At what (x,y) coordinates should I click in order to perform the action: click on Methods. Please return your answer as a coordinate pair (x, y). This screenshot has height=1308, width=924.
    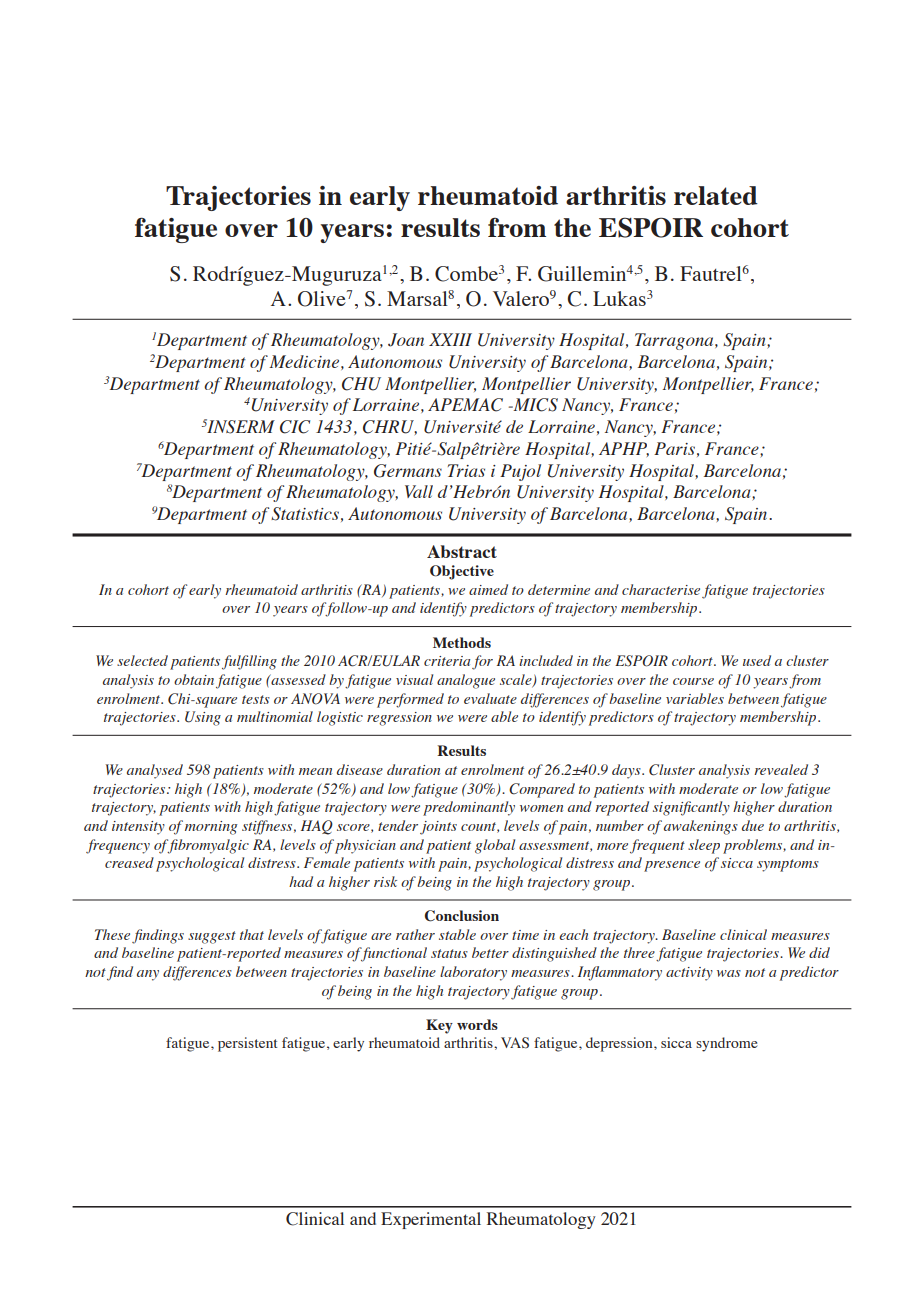
    Looking at the image, I should click on (462, 642).
